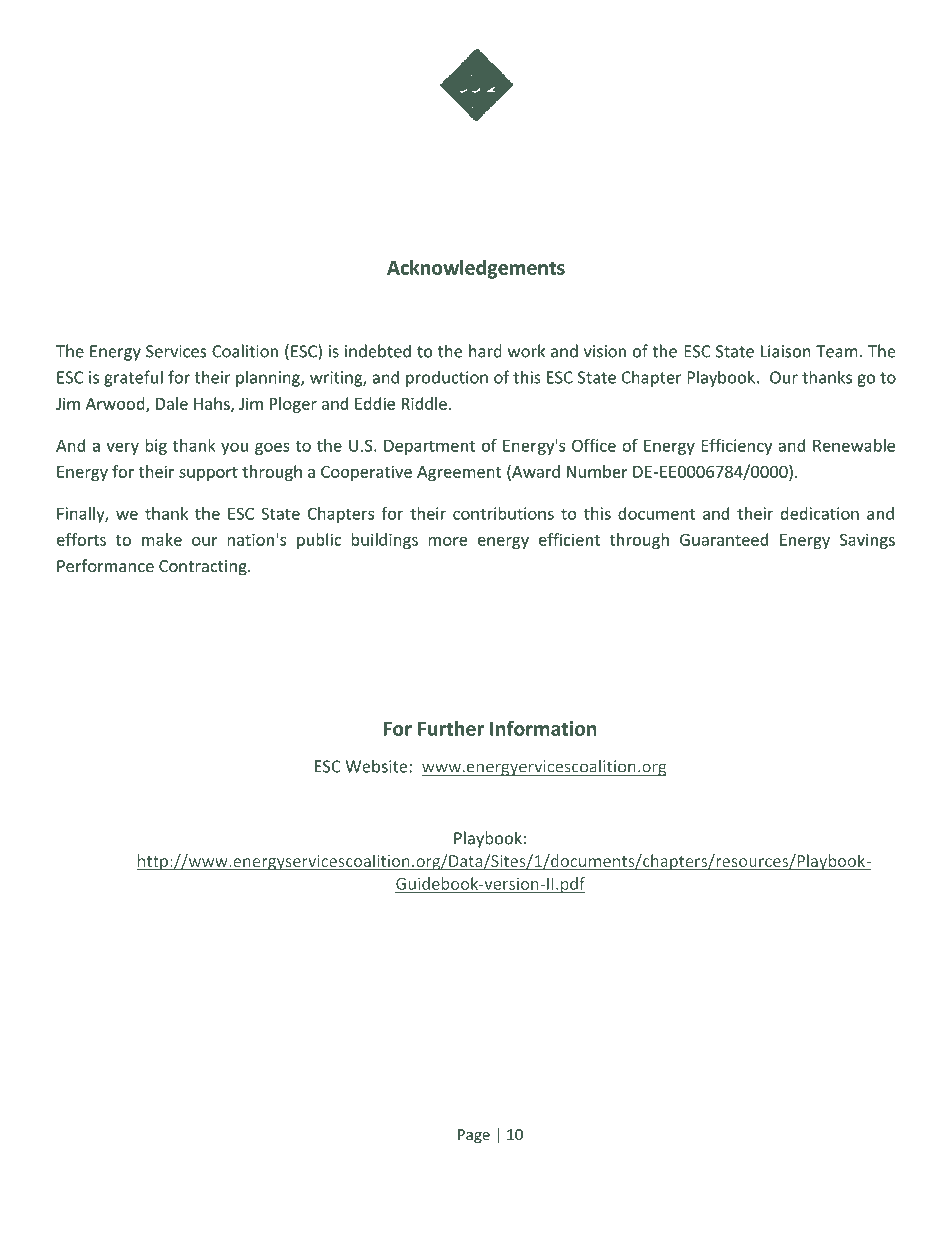  Describe the element at coordinates (474, 1136) in the screenshot. I see `Page` at that location.
